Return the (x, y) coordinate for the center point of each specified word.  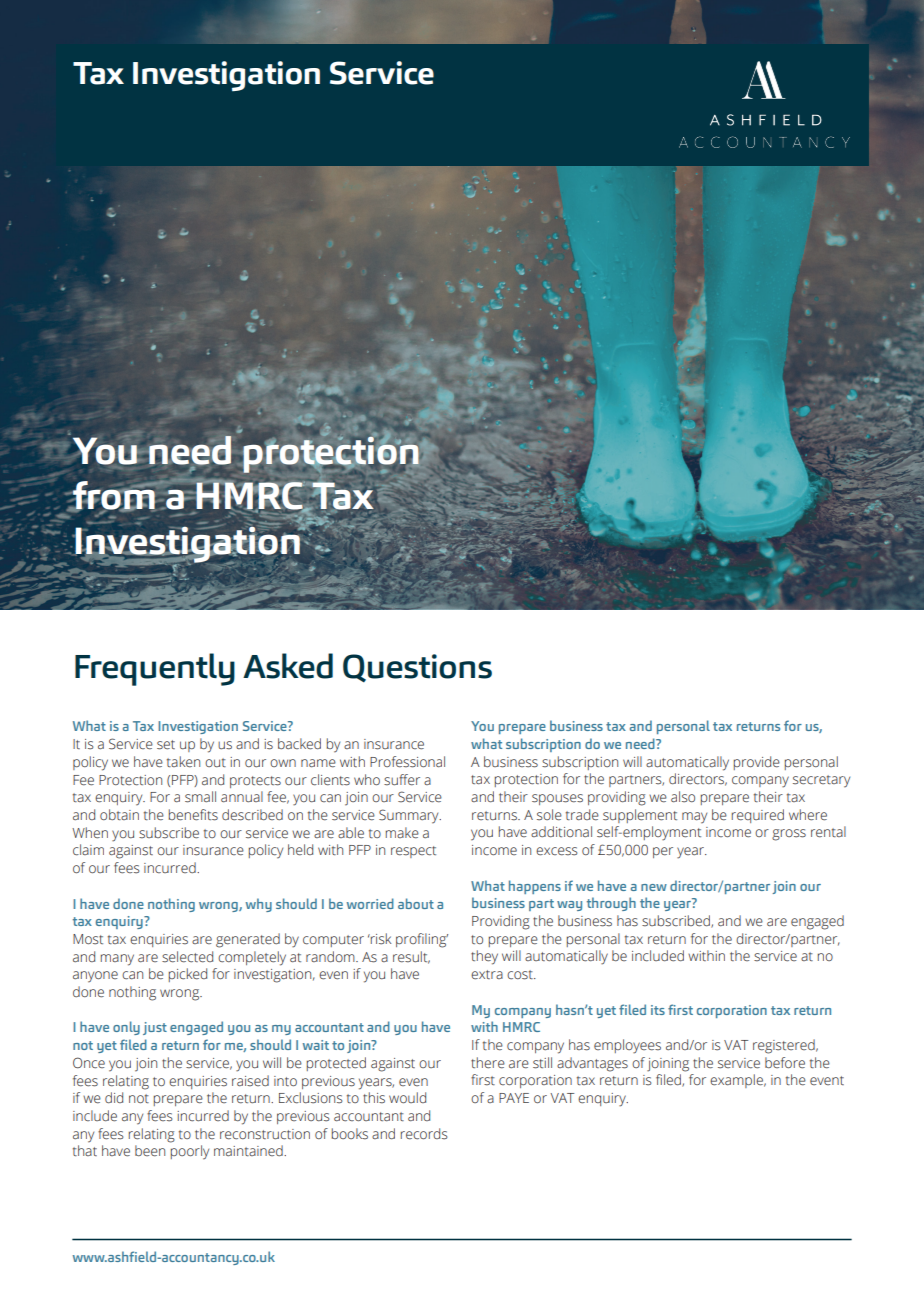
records (424, 1134)
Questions (417, 668)
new (654, 887)
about (416, 903)
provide (757, 763)
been (150, 1151)
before (785, 1063)
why (259, 905)
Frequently (155, 669)
